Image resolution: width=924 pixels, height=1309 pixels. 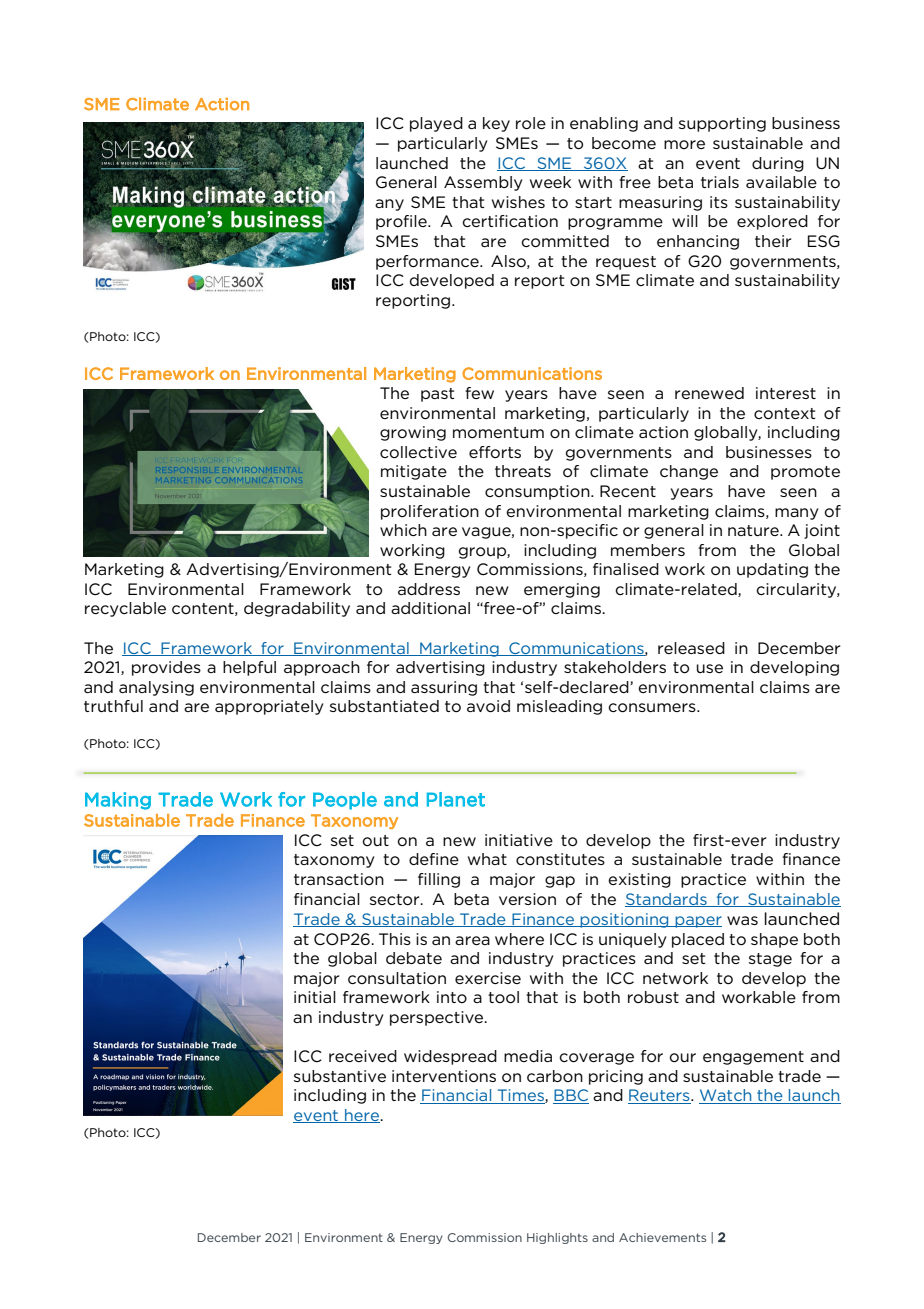 I want to click on nature, so click(x=754, y=530).
